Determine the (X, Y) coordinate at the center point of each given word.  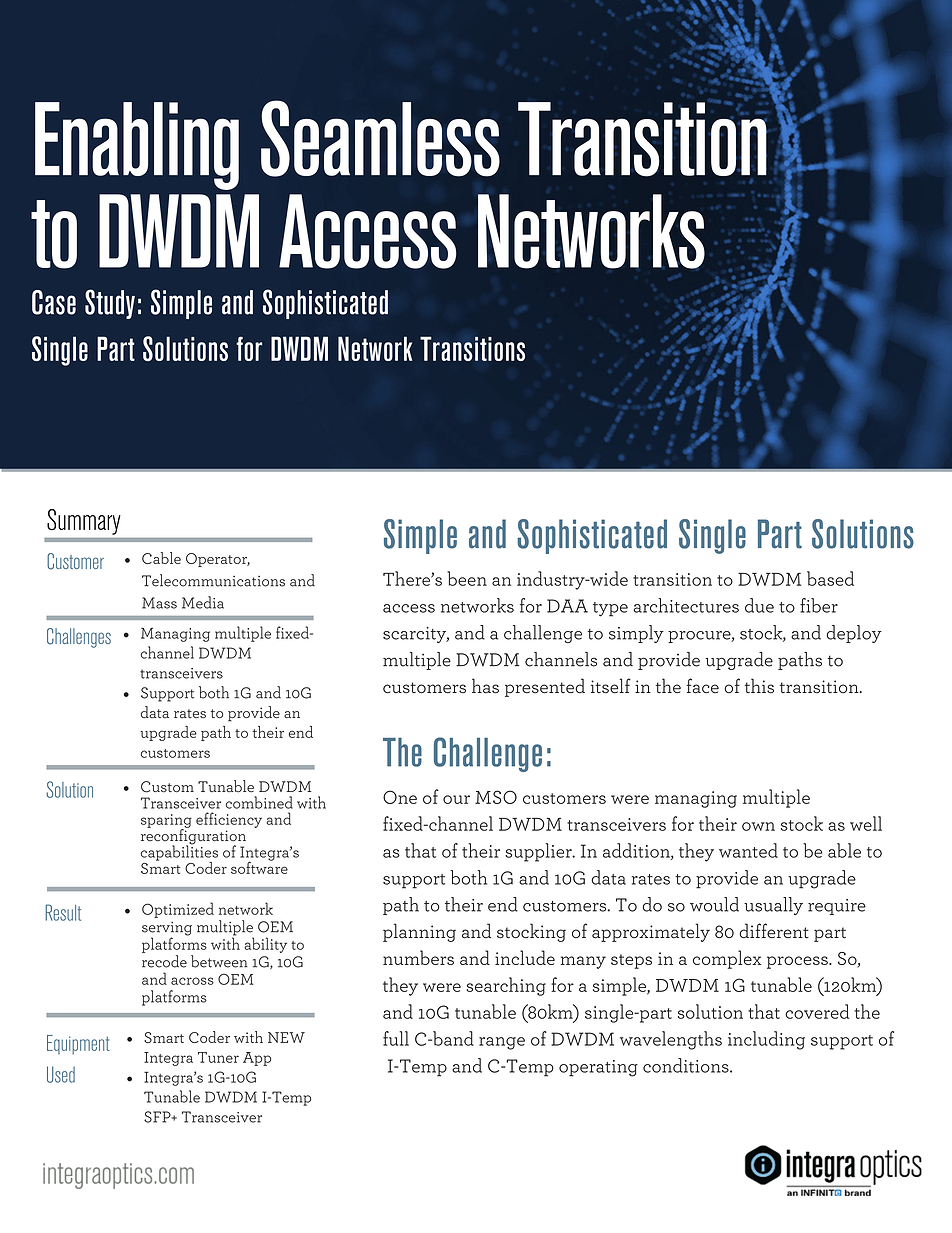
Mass (159, 603)
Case (54, 302)
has (485, 686)
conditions (687, 1065)
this (759, 686)
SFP (158, 1117)
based (830, 578)
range (502, 1043)
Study (110, 304)
